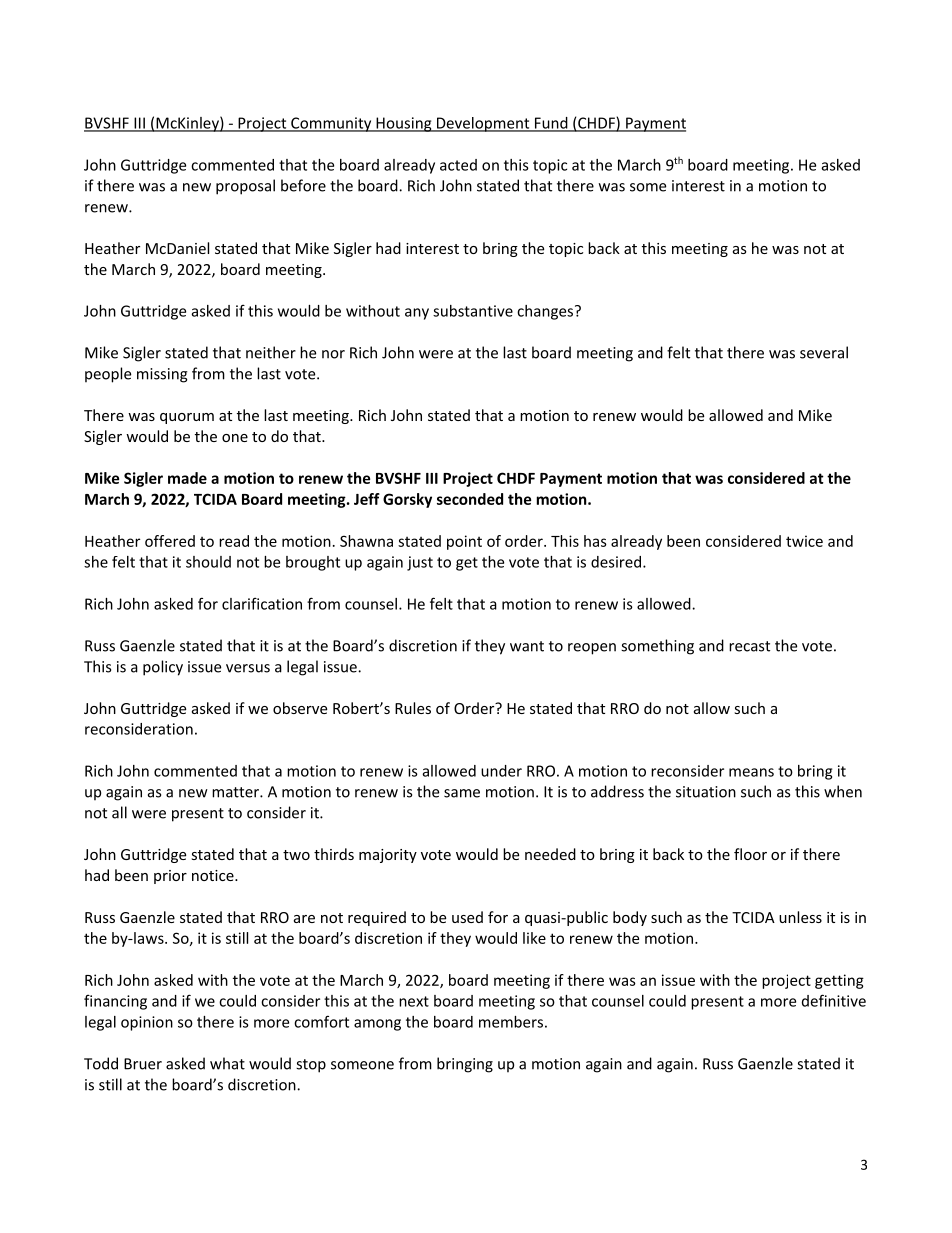  I want to click on several, so click(824, 352).
